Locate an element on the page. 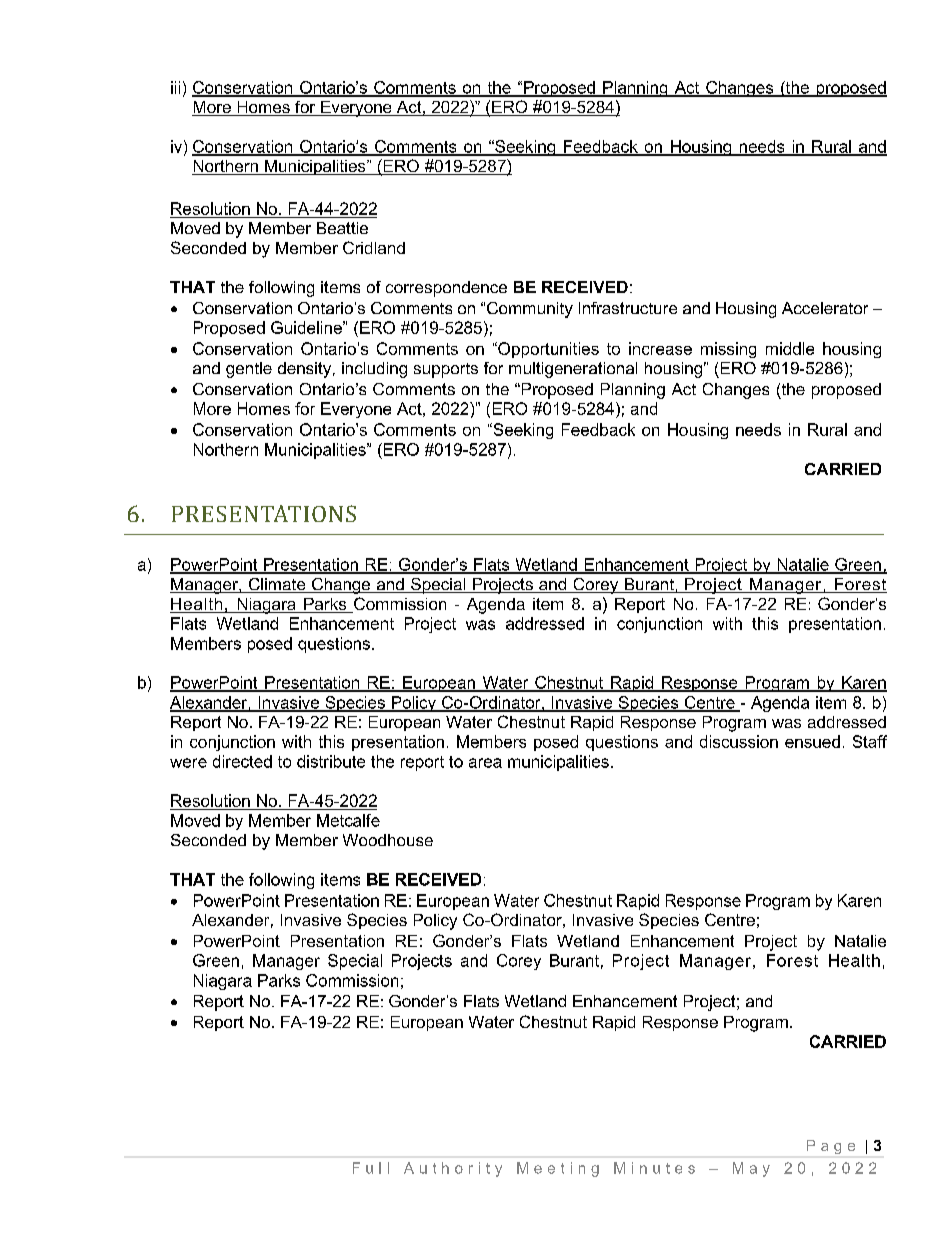 This document has height=1233, width=952. Full is located at coordinates (371, 1168).
